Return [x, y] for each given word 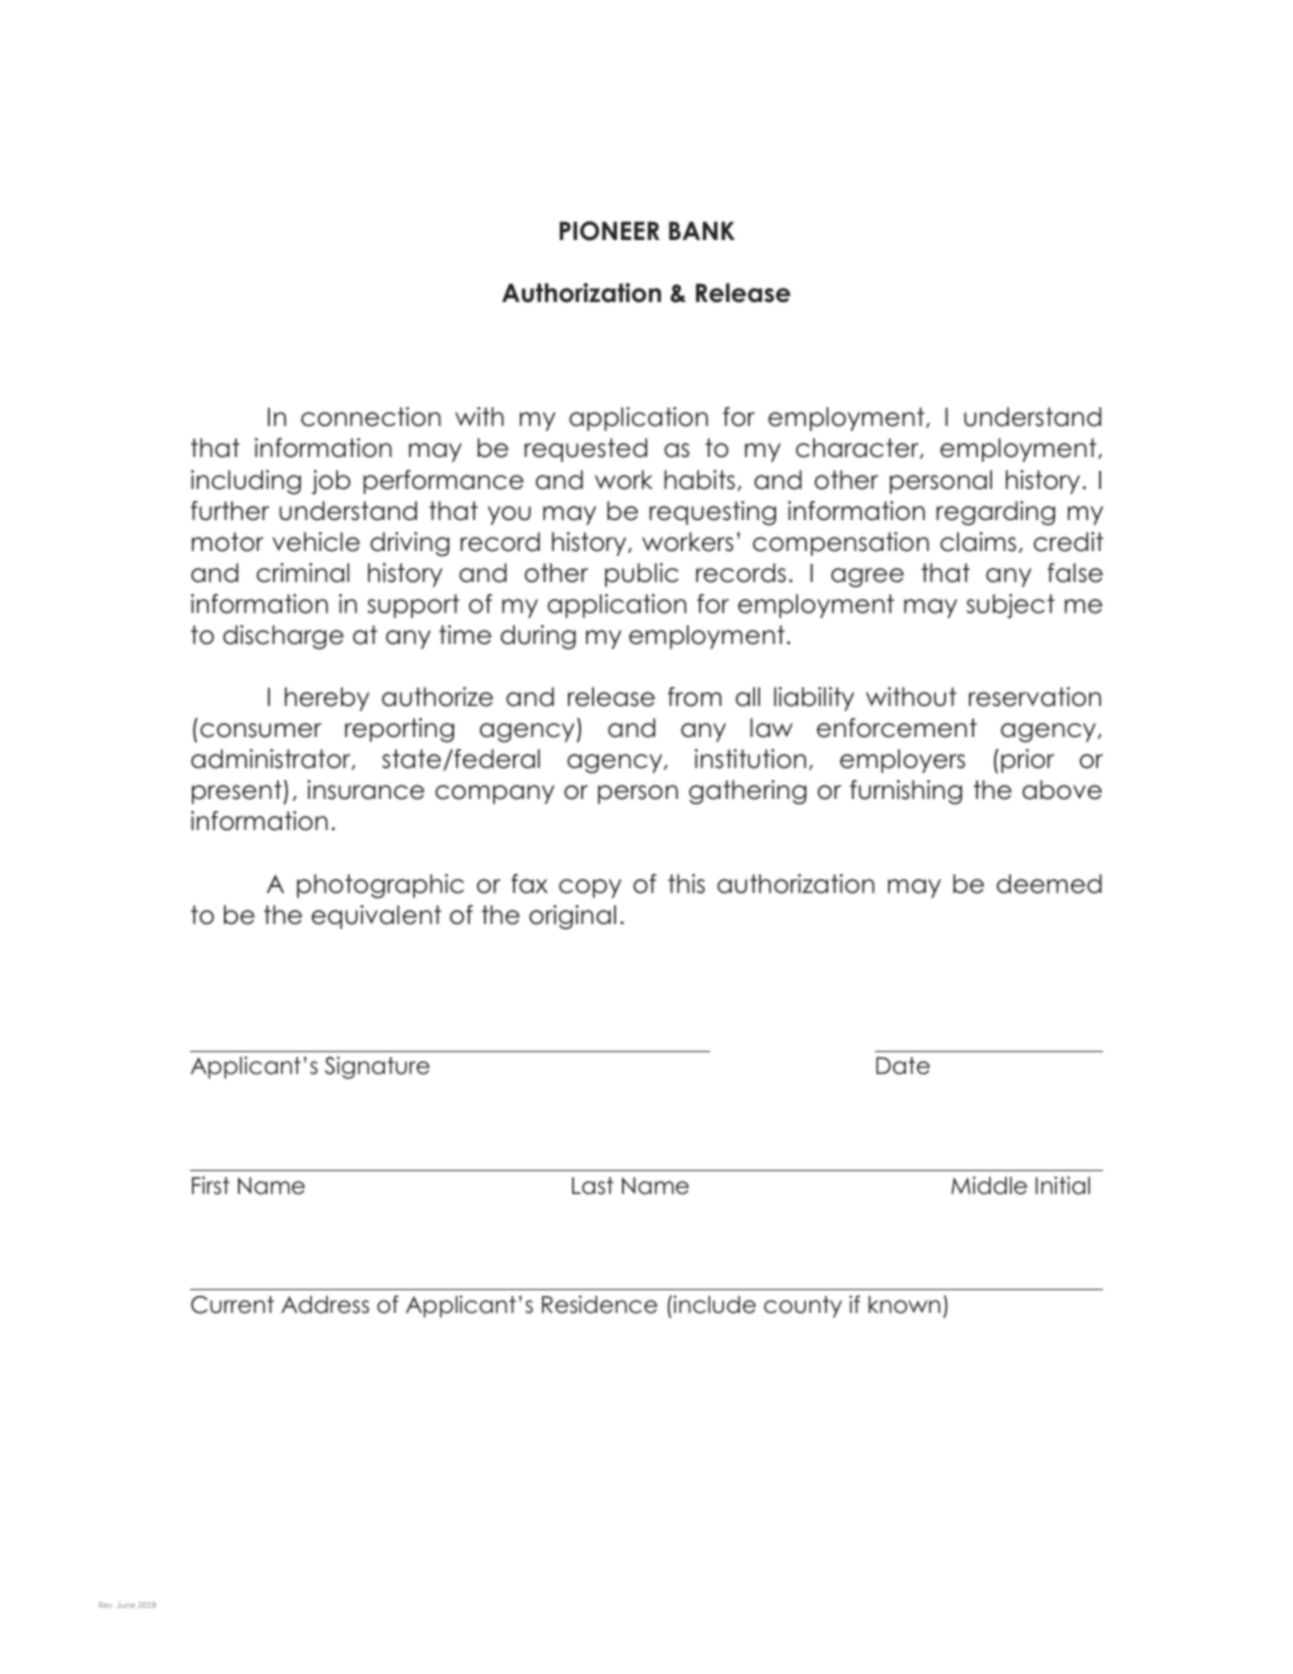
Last [593, 1186]
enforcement [897, 728]
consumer [261, 730]
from [695, 697]
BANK [702, 230]
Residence [599, 1304]
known [904, 1305]
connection [371, 417]
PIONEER [610, 231]
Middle [989, 1185]
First [211, 1185]
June [126, 1605]
